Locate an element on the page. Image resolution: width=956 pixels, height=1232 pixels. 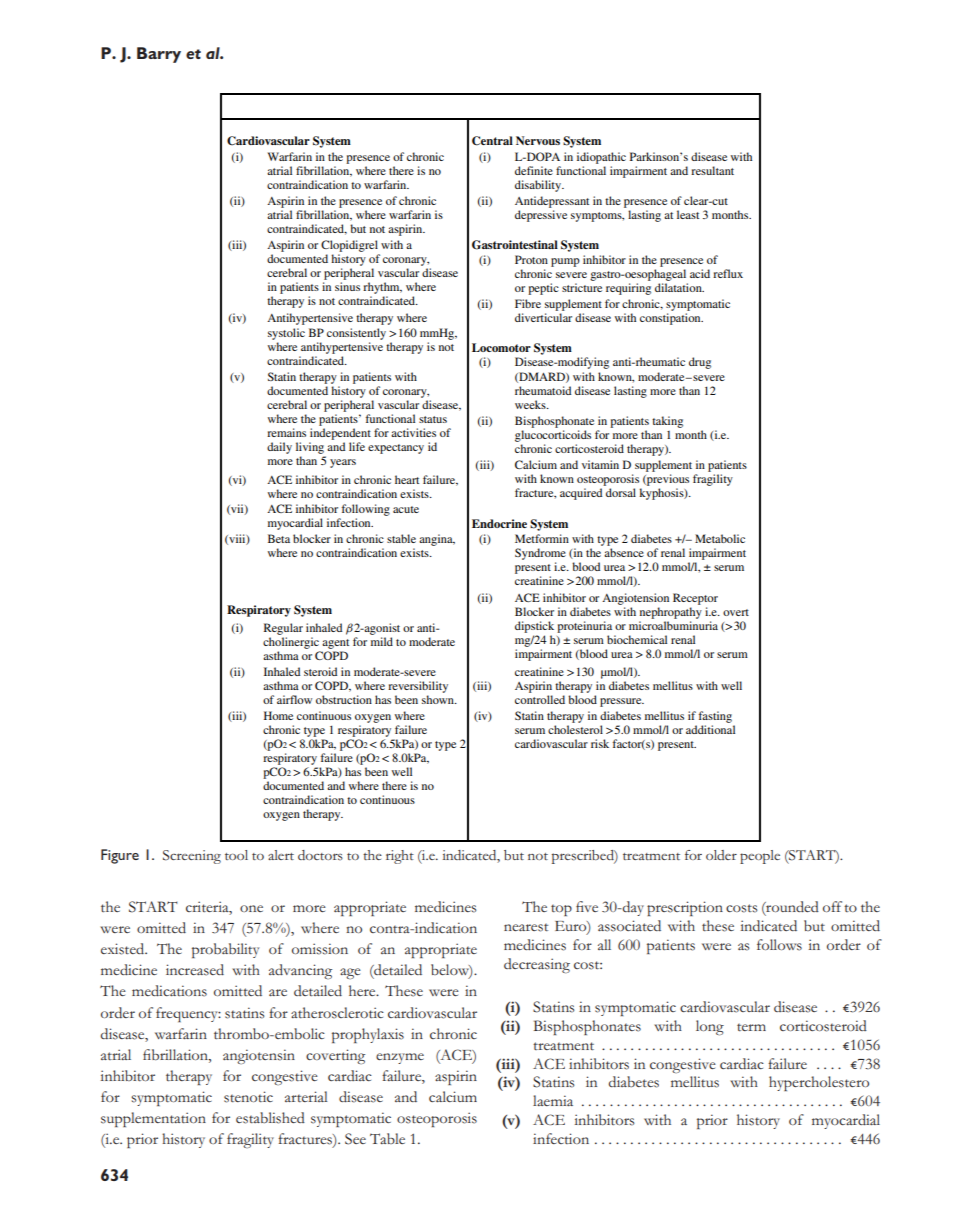
Barry is located at coordinates (159, 55).
